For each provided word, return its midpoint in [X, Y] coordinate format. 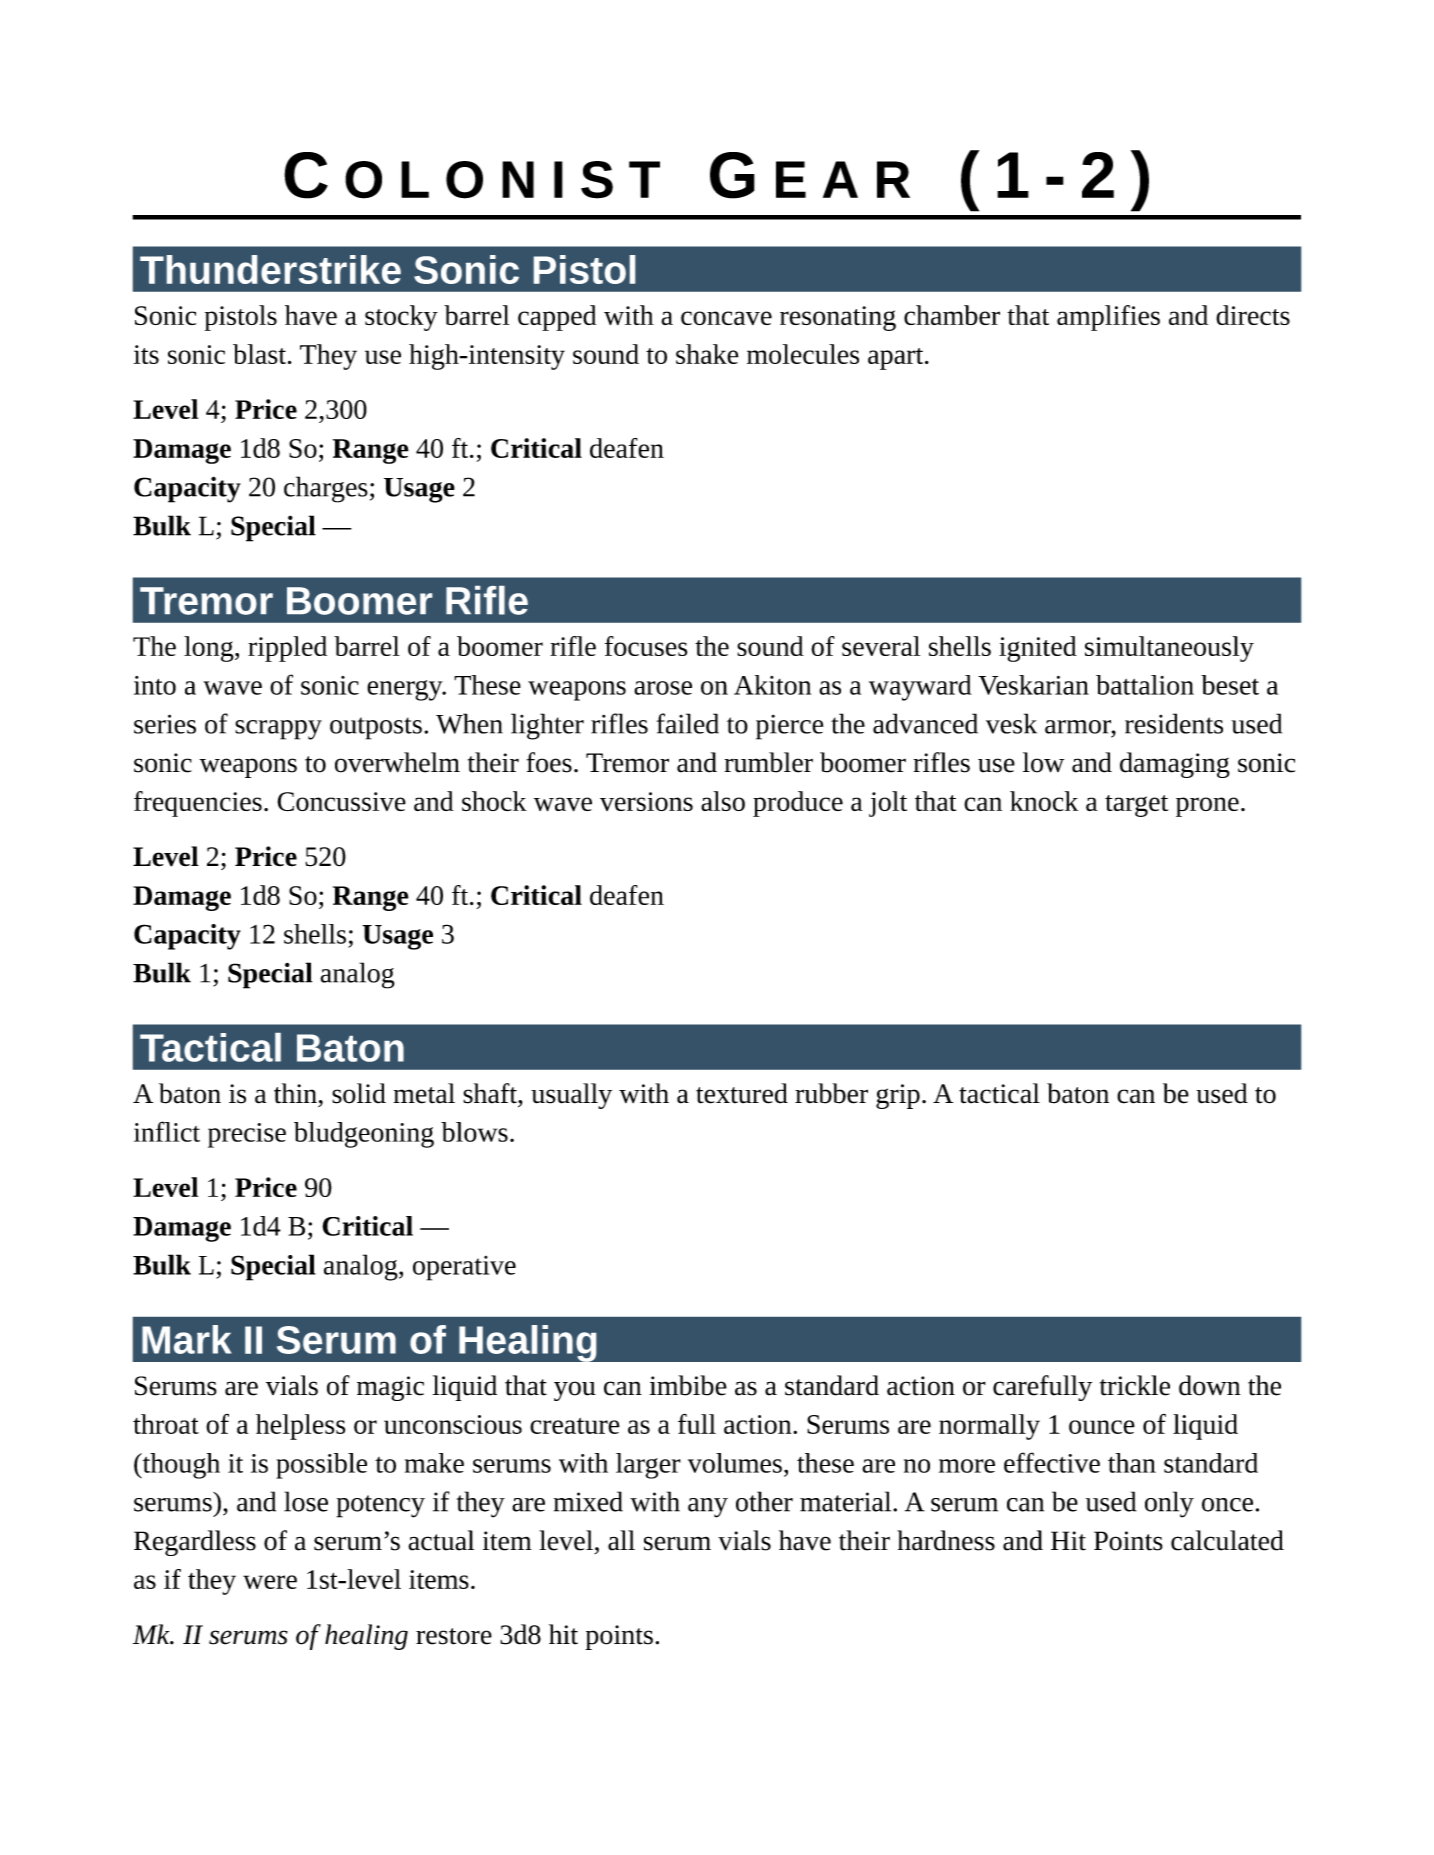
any [708, 1508]
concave [726, 318]
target [1136, 806]
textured [742, 1093]
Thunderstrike [270, 269]
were [270, 1582]
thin [295, 1093]
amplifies [1108, 318]
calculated [1227, 1540]
